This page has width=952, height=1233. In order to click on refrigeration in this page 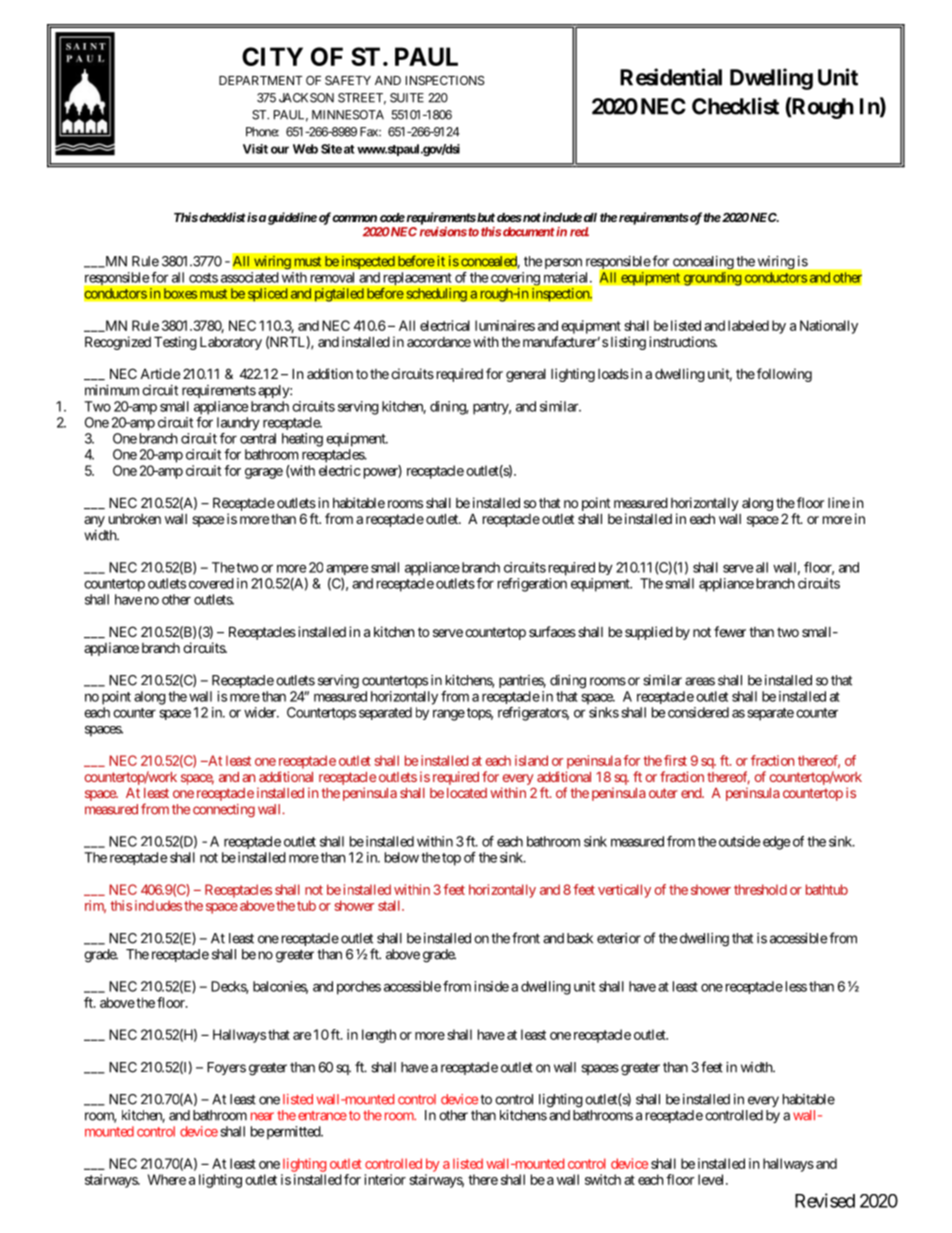, I will do `click(532, 585)`.
